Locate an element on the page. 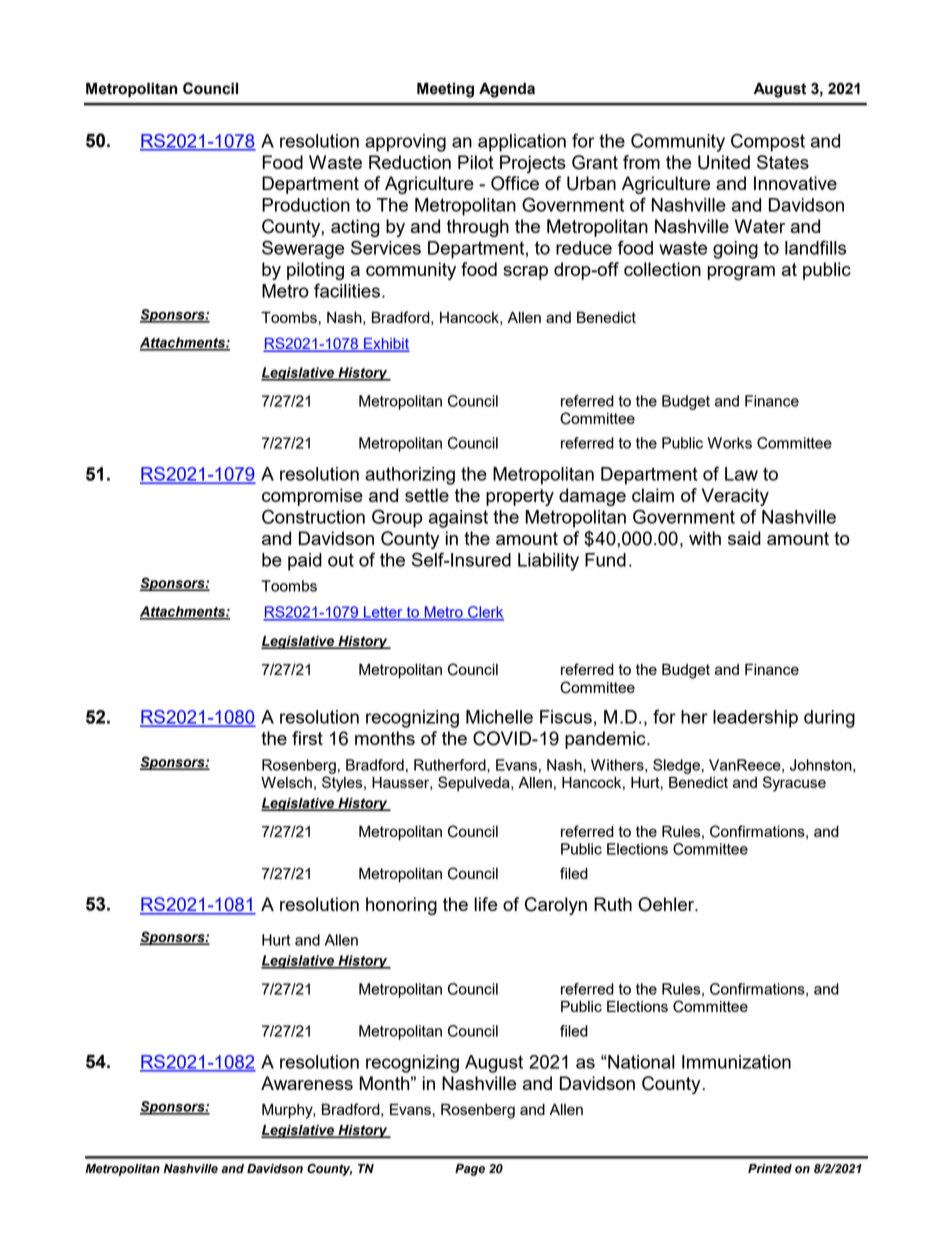 The image size is (952, 1233). Syracuse is located at coordinates (794, 784).
